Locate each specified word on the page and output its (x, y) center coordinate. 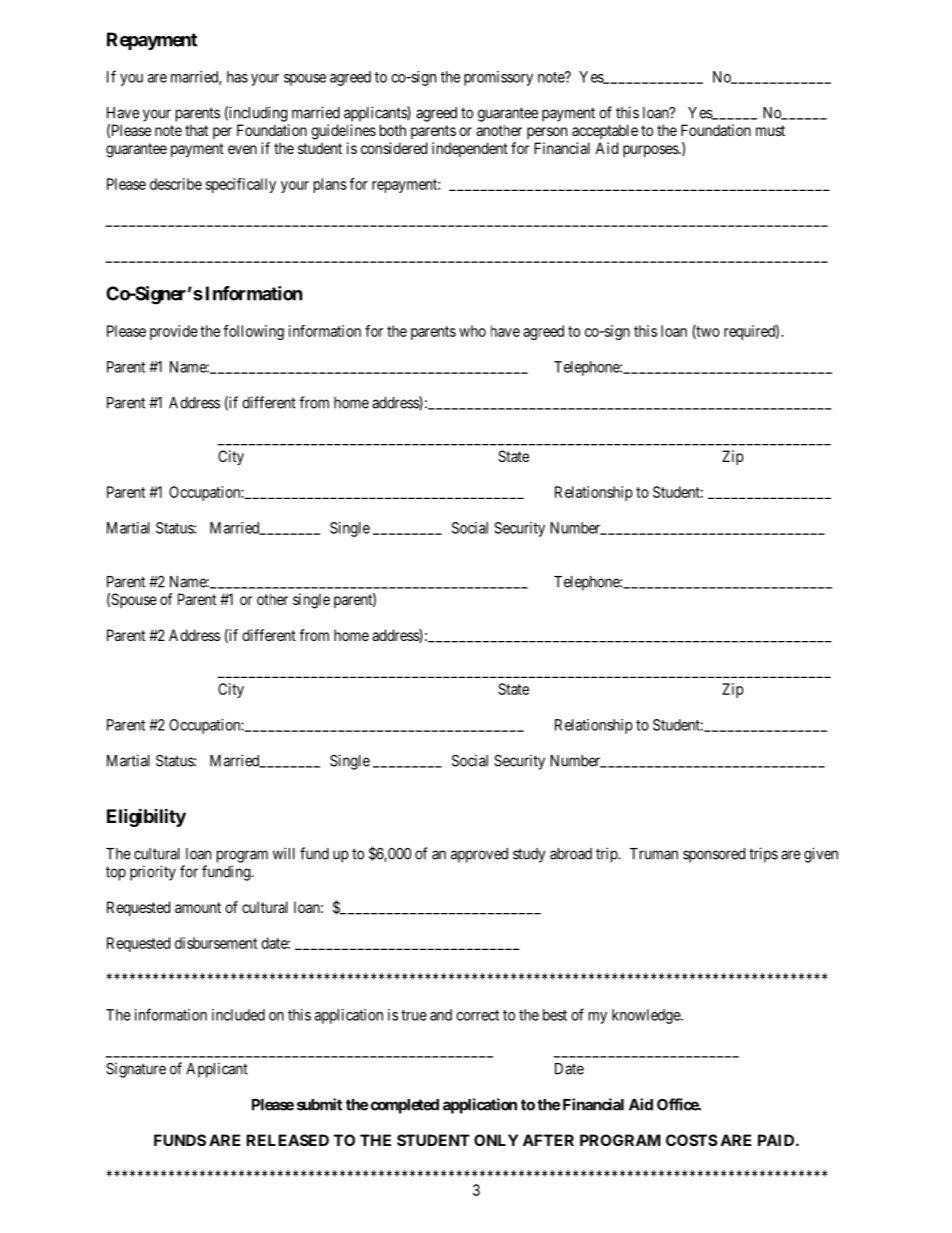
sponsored (714, 855)
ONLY (496, 1140)
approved (479, 855)
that (196, 130)
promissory (498, 78)
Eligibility (146, 817)
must (770, 130)
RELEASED (287, 1140)
